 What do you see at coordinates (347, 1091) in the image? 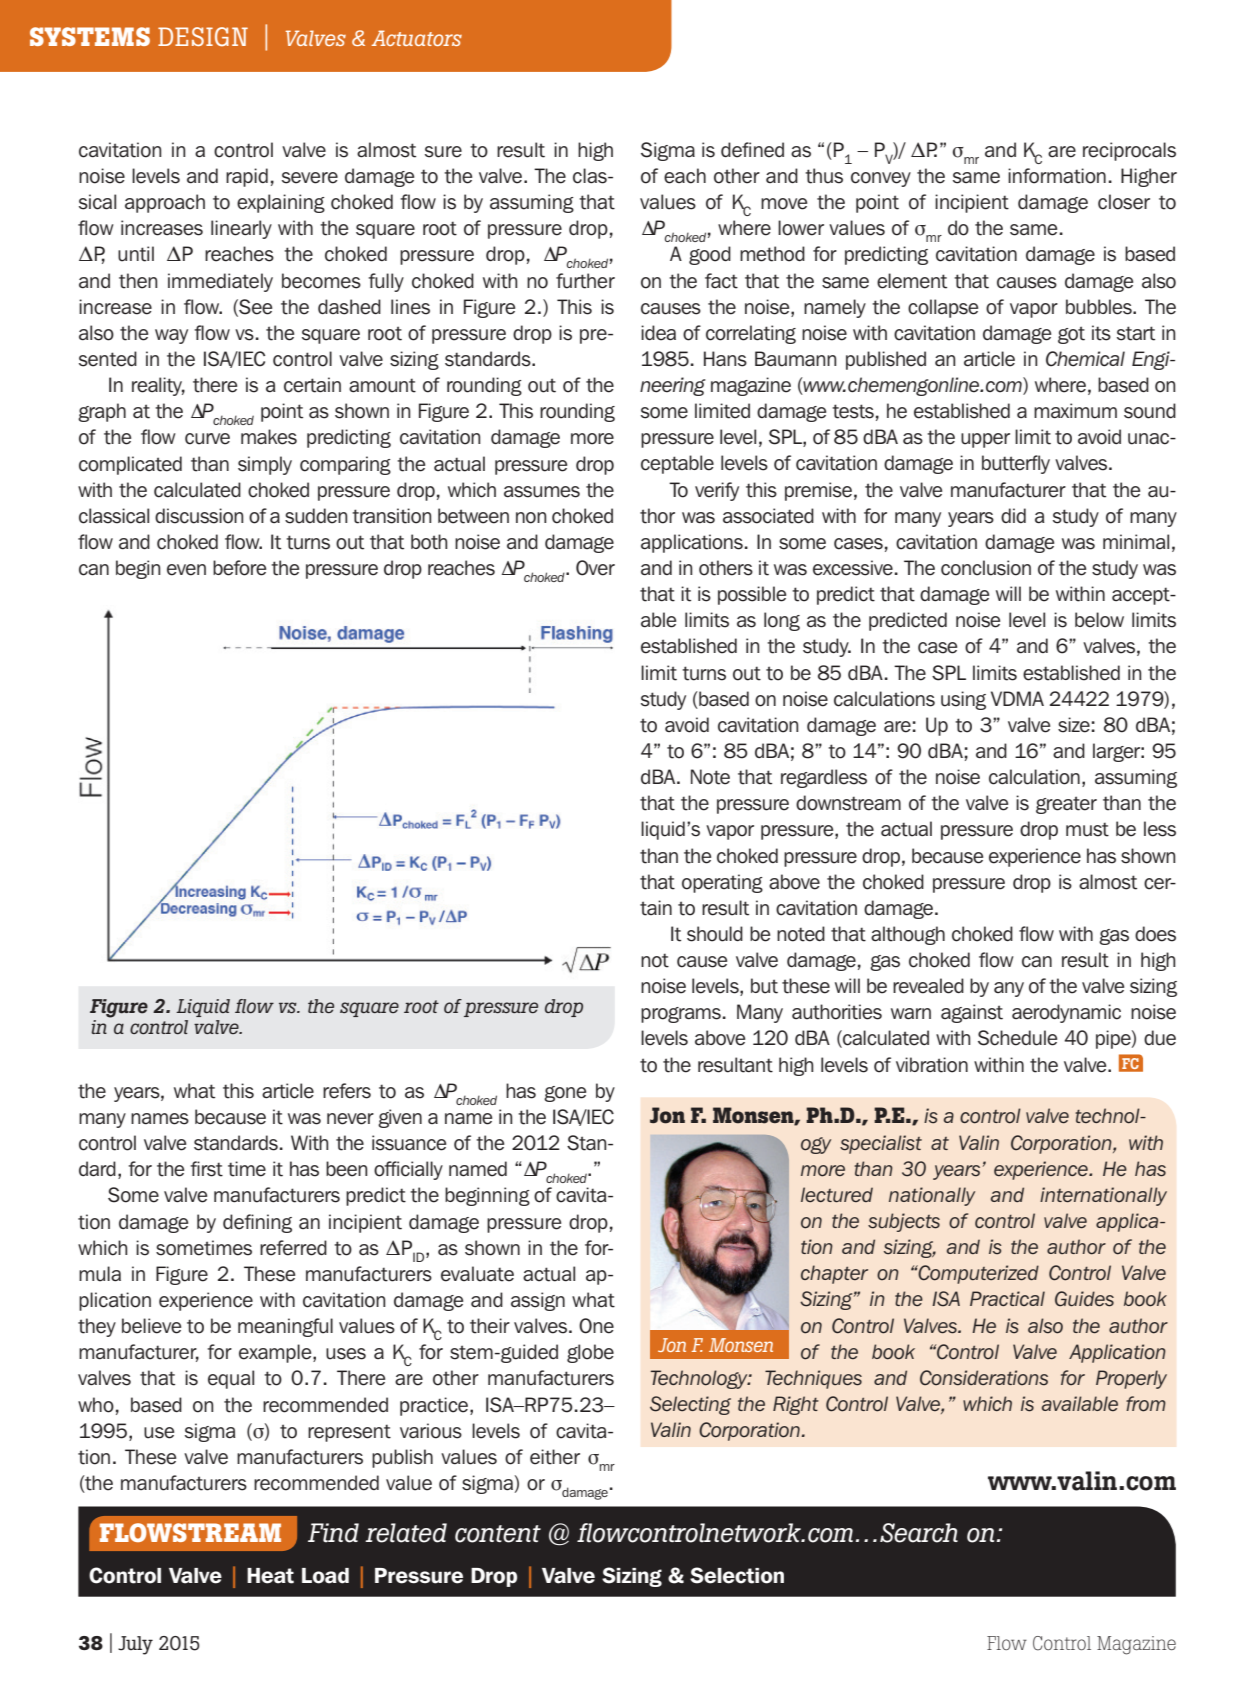
I see `refers` at bounding box center [347, 1091].
